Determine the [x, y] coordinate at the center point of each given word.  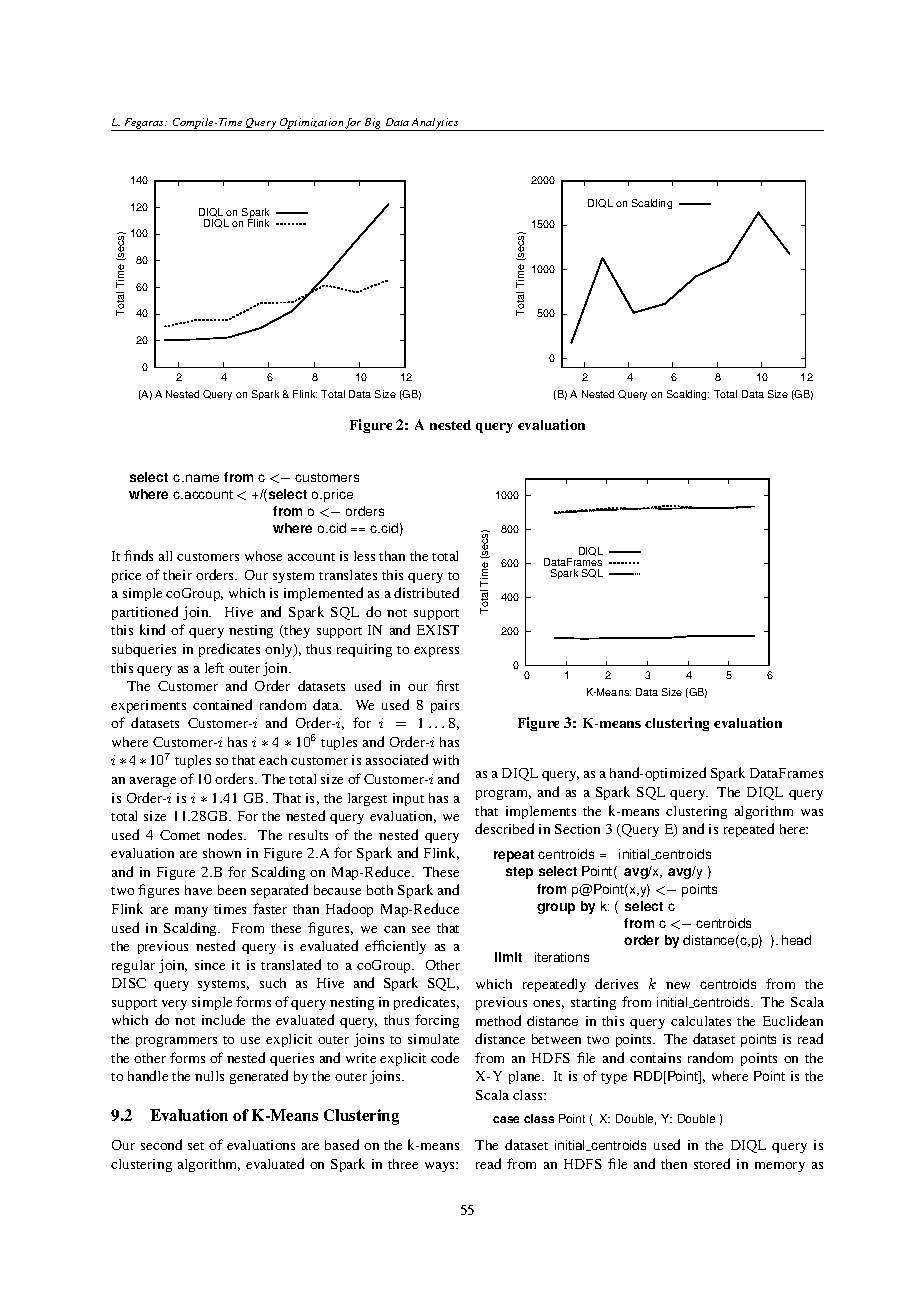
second [161, 1144]
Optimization [311, 124]
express [436, 652]
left [214, 667]
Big [373, 124]
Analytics [435, 124]
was [812, 812]
